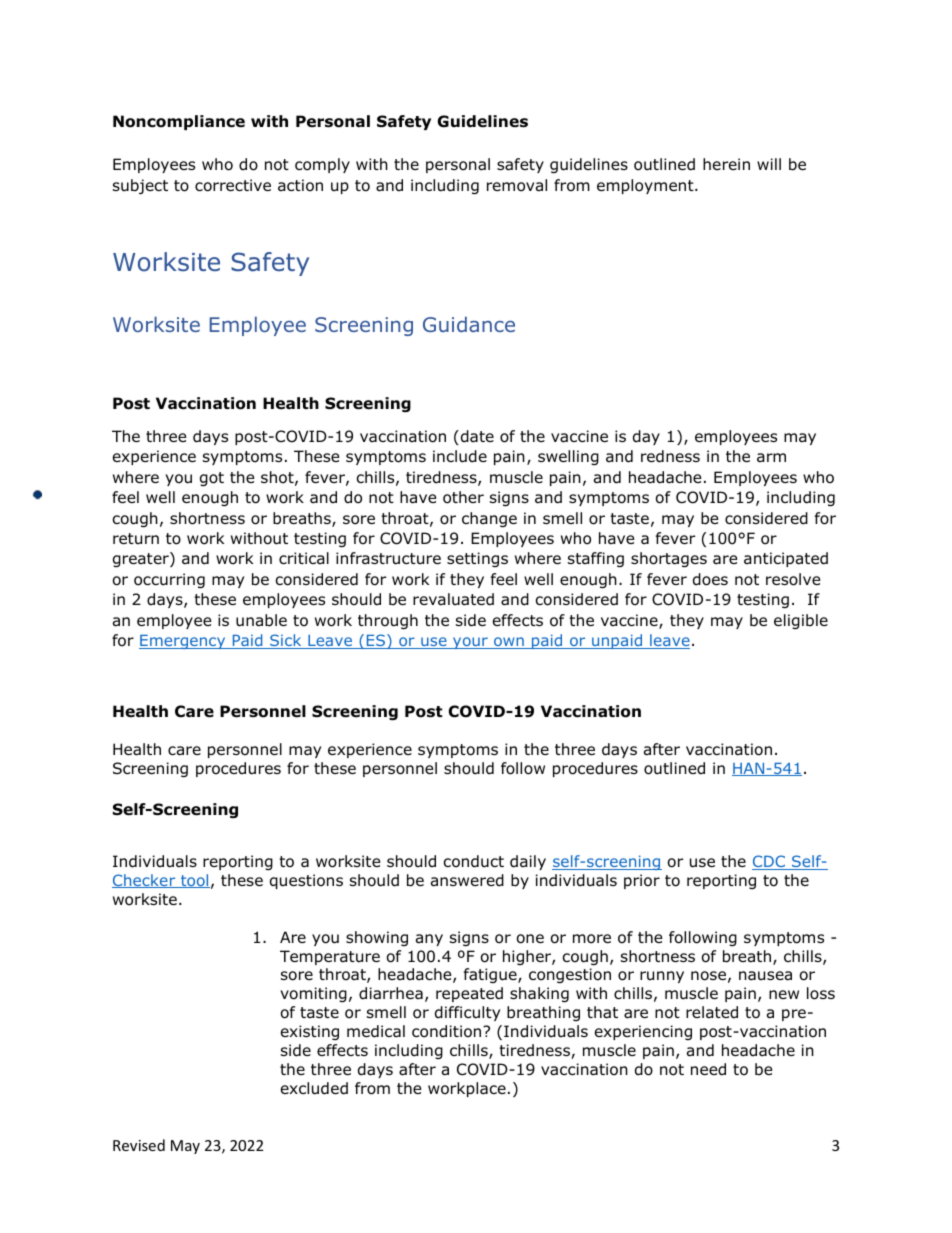 Image resolution: width=952 pixels, height=1233 pixels. I want to click on include, so click(460, 456).
